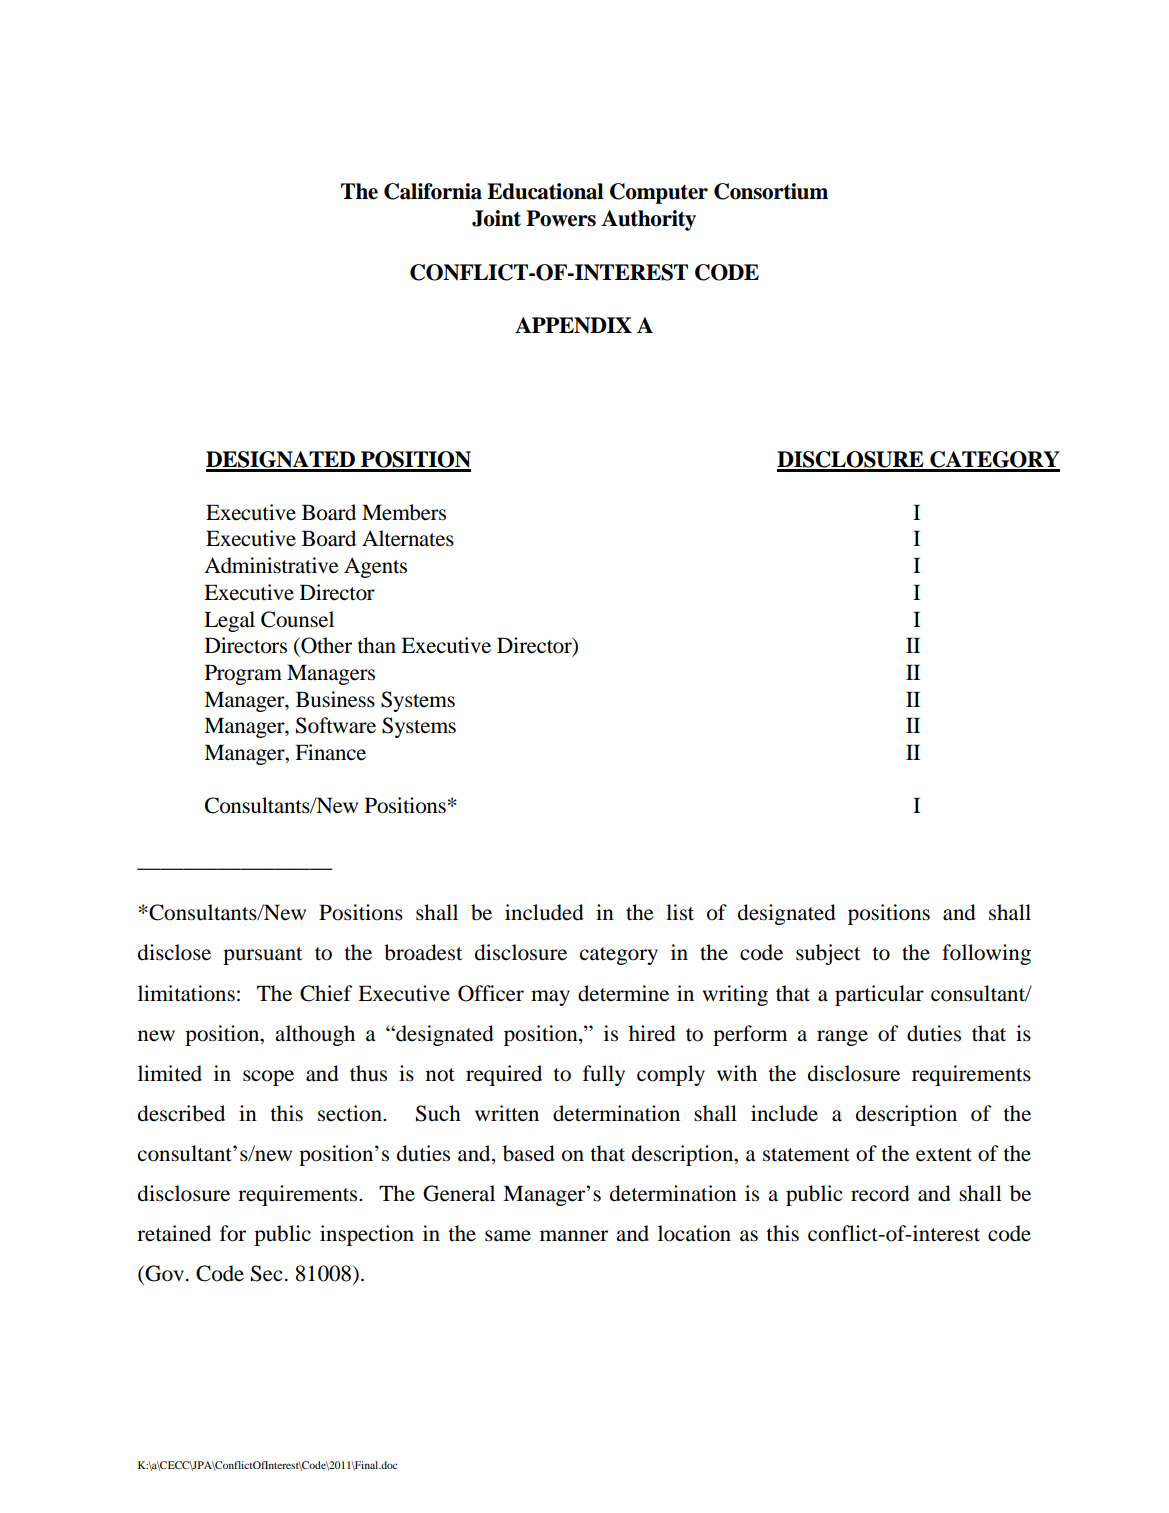 The image size is (1169, 1513). I want to click on Consortium, so click(771, 191).
